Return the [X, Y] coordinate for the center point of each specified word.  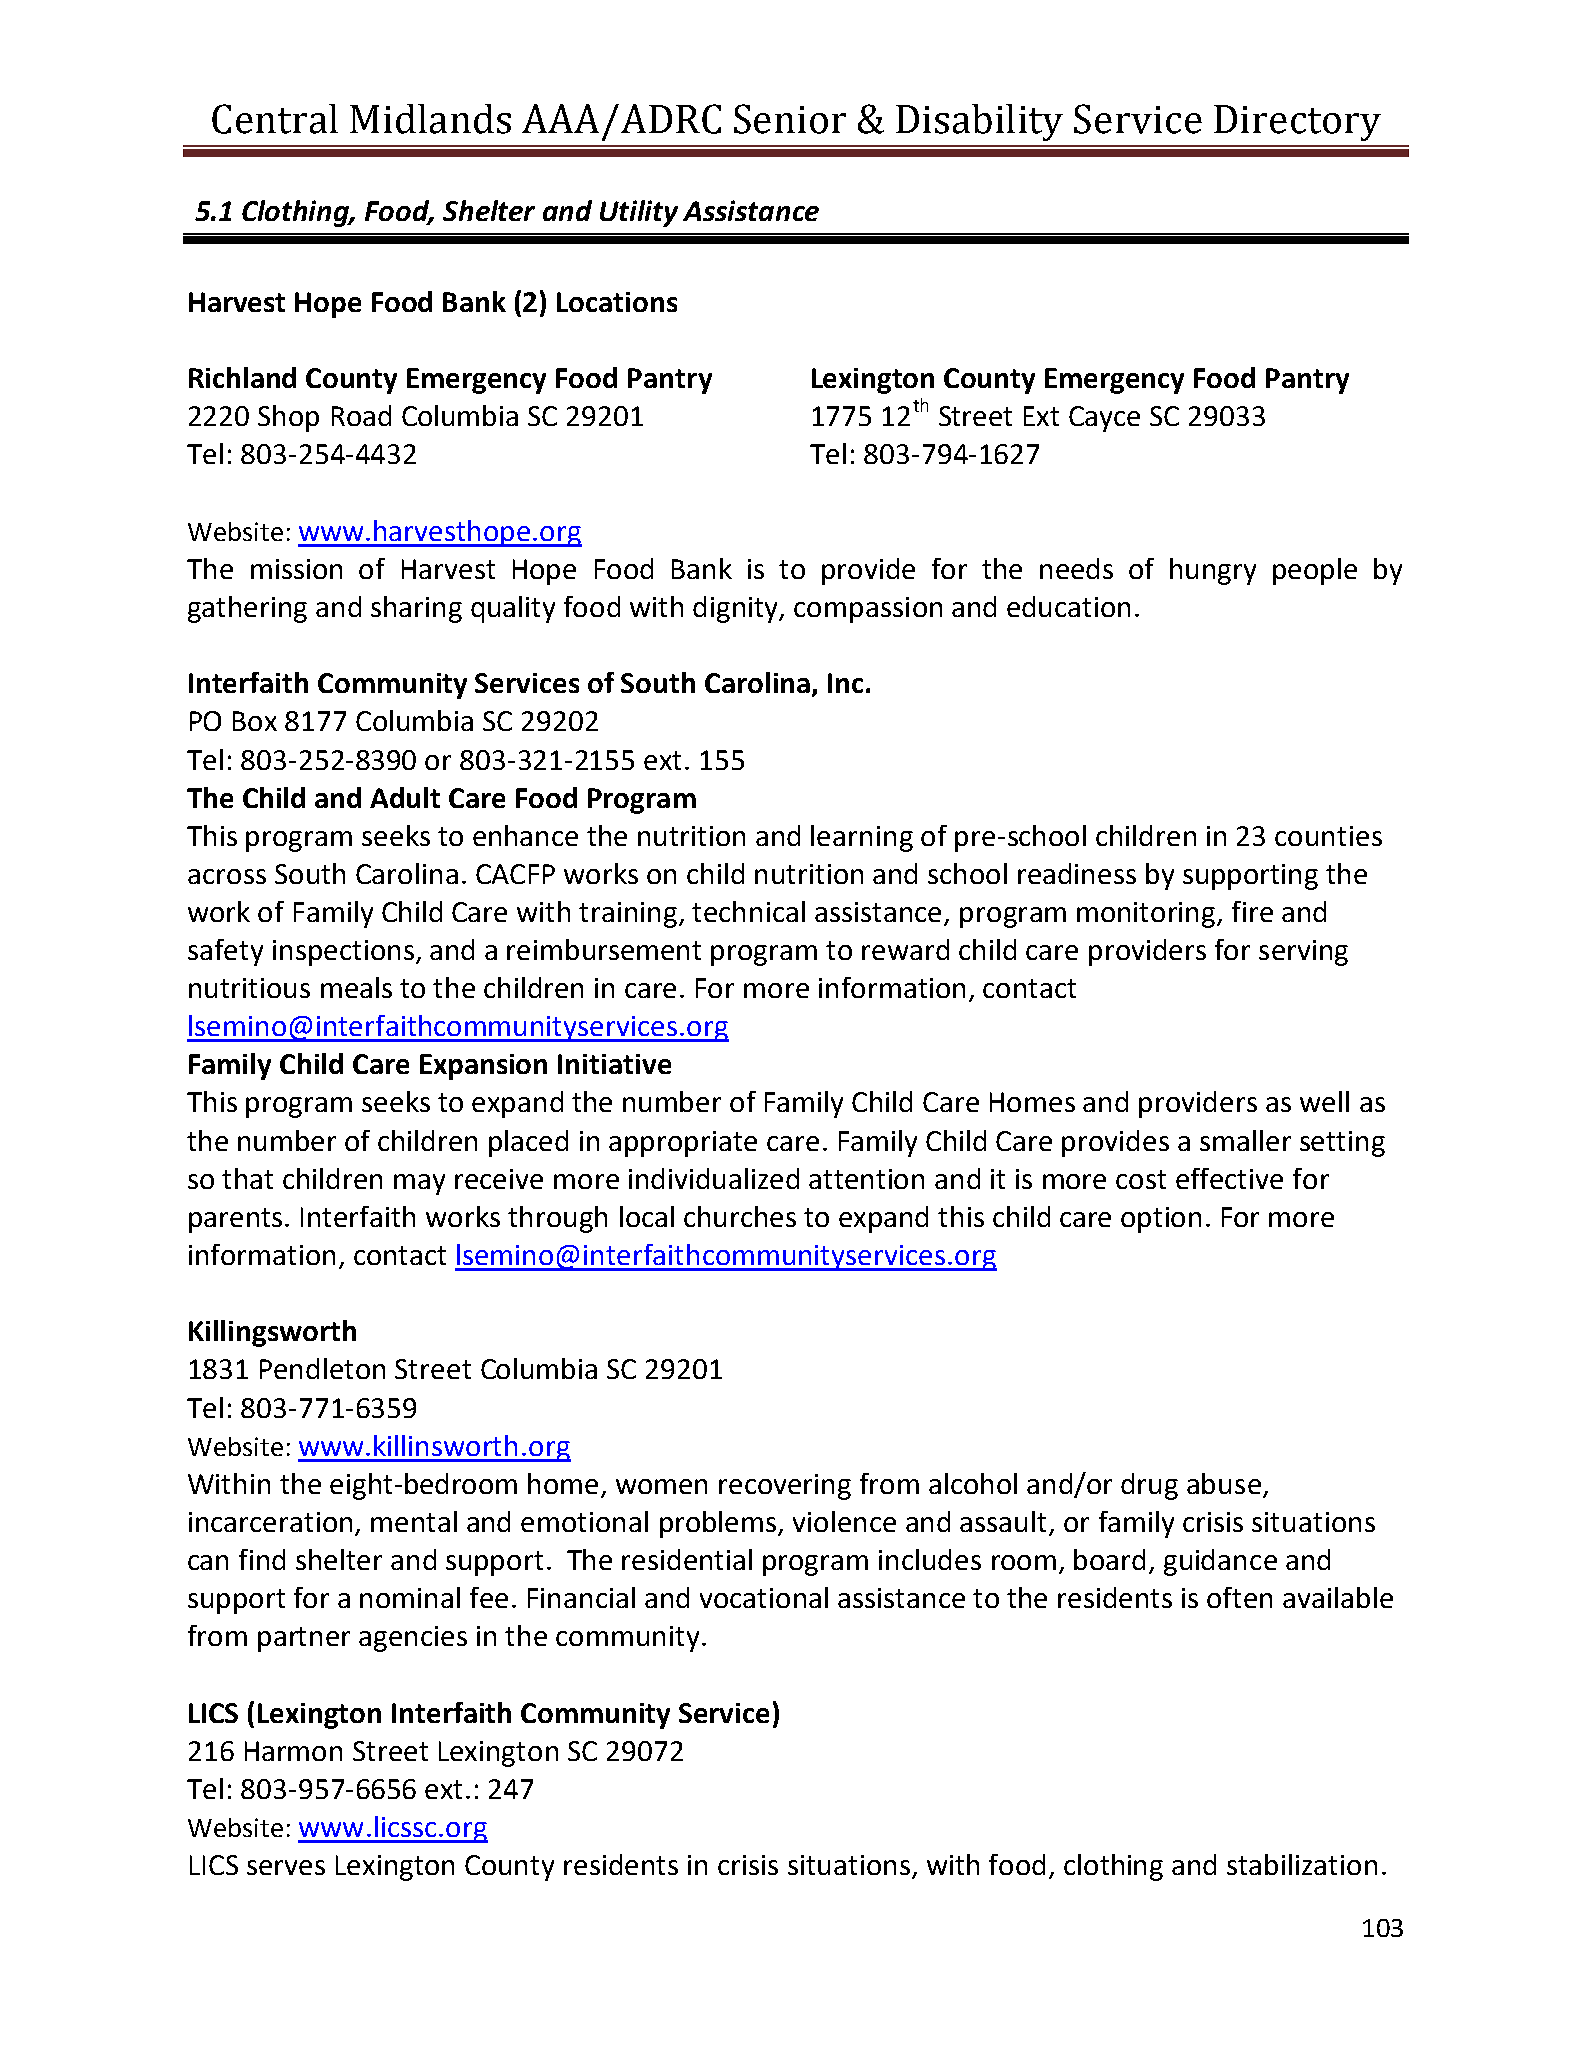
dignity [737, 609]
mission [296, 569]
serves [286, 1867]
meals [356, 987]
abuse [1224, 1483]
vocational [764, 1597]
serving [1303, 953]
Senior [790, 119]
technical [748, 911]
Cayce [1104, 419]
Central [275, 119]
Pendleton [322, 1368]
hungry [1213, 571]
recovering [785, 1487]
